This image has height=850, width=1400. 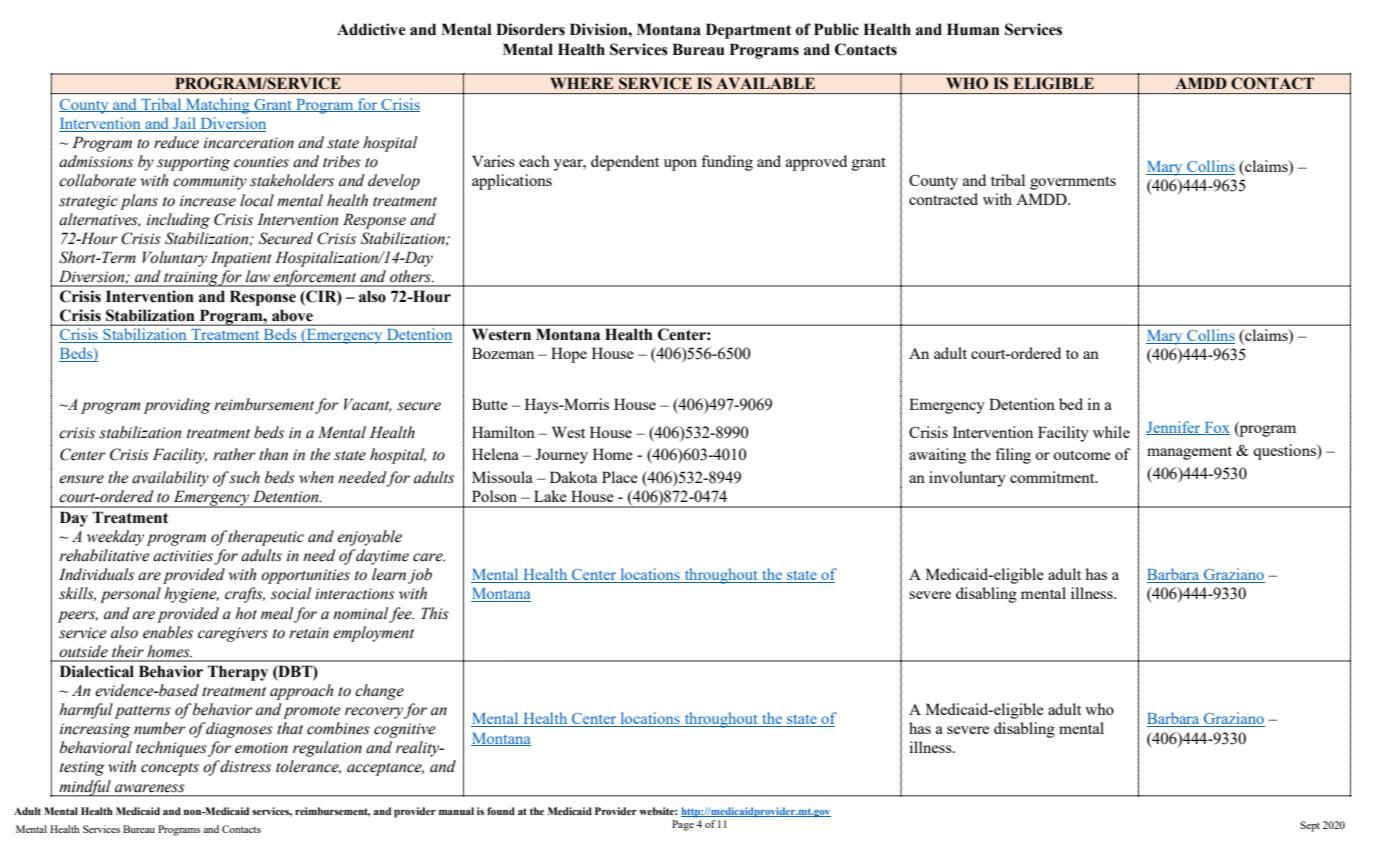 What do you see at coordinates (150, 788) in the image?
I see `awareness` at bounding box center [150, 788].
